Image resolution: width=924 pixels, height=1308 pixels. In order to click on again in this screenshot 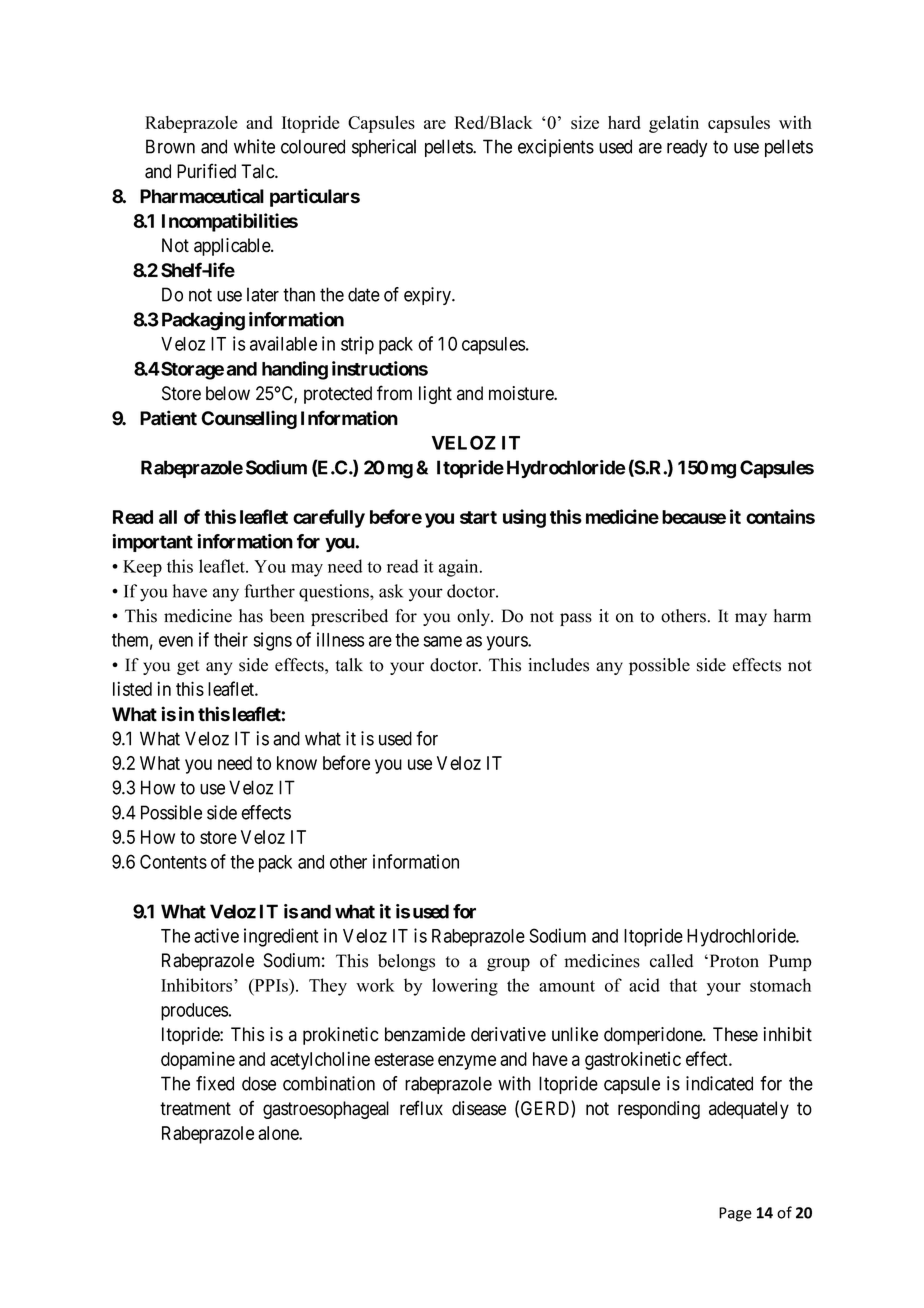, I will do `click(460, 568)`.
